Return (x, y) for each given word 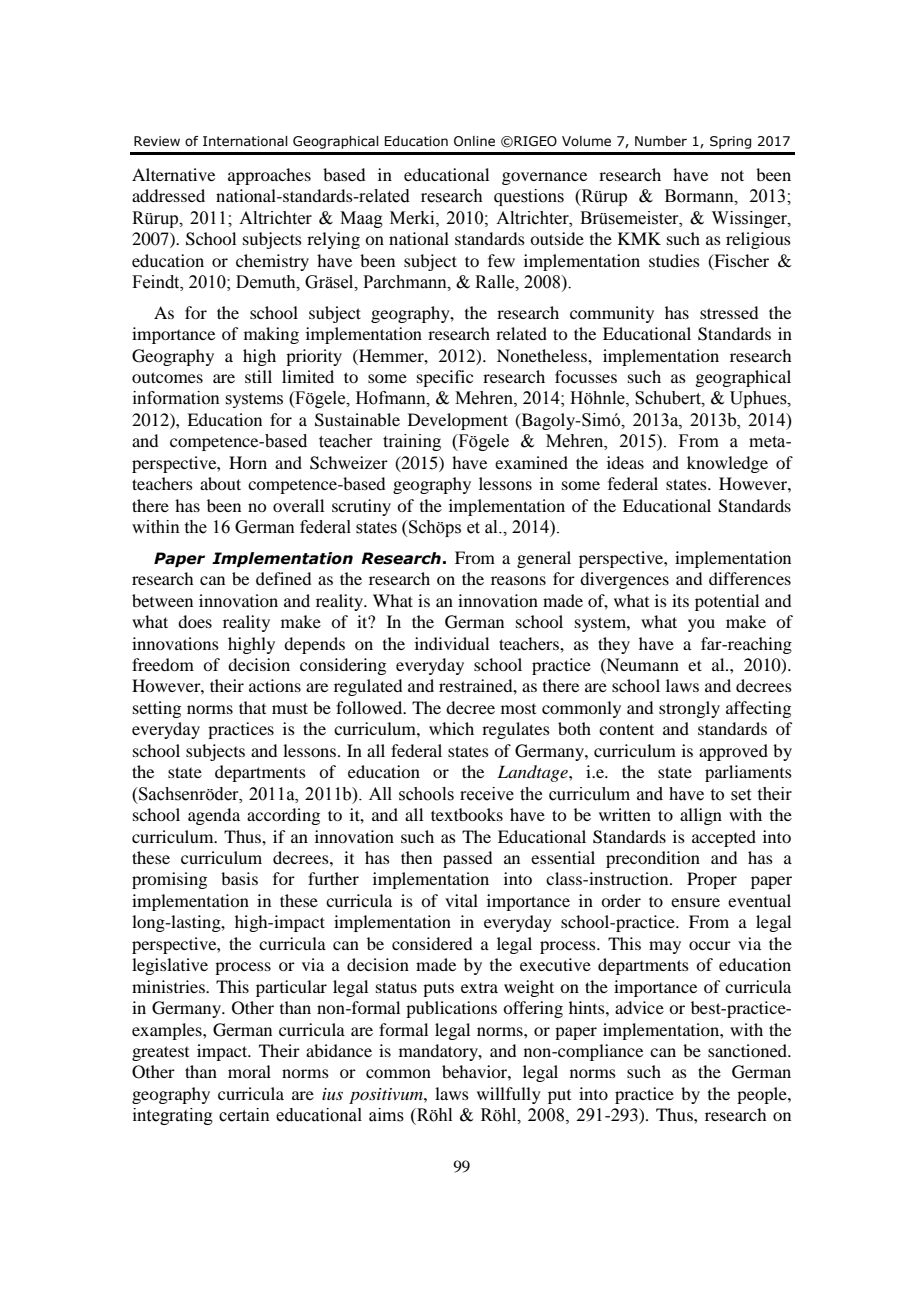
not (732, 175)
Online (474, 141)
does (195, 621)
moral (249, 1071)
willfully (509, 1095)
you (701, 625)
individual (452, 643)
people (763, 1095)
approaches (269, 176)
